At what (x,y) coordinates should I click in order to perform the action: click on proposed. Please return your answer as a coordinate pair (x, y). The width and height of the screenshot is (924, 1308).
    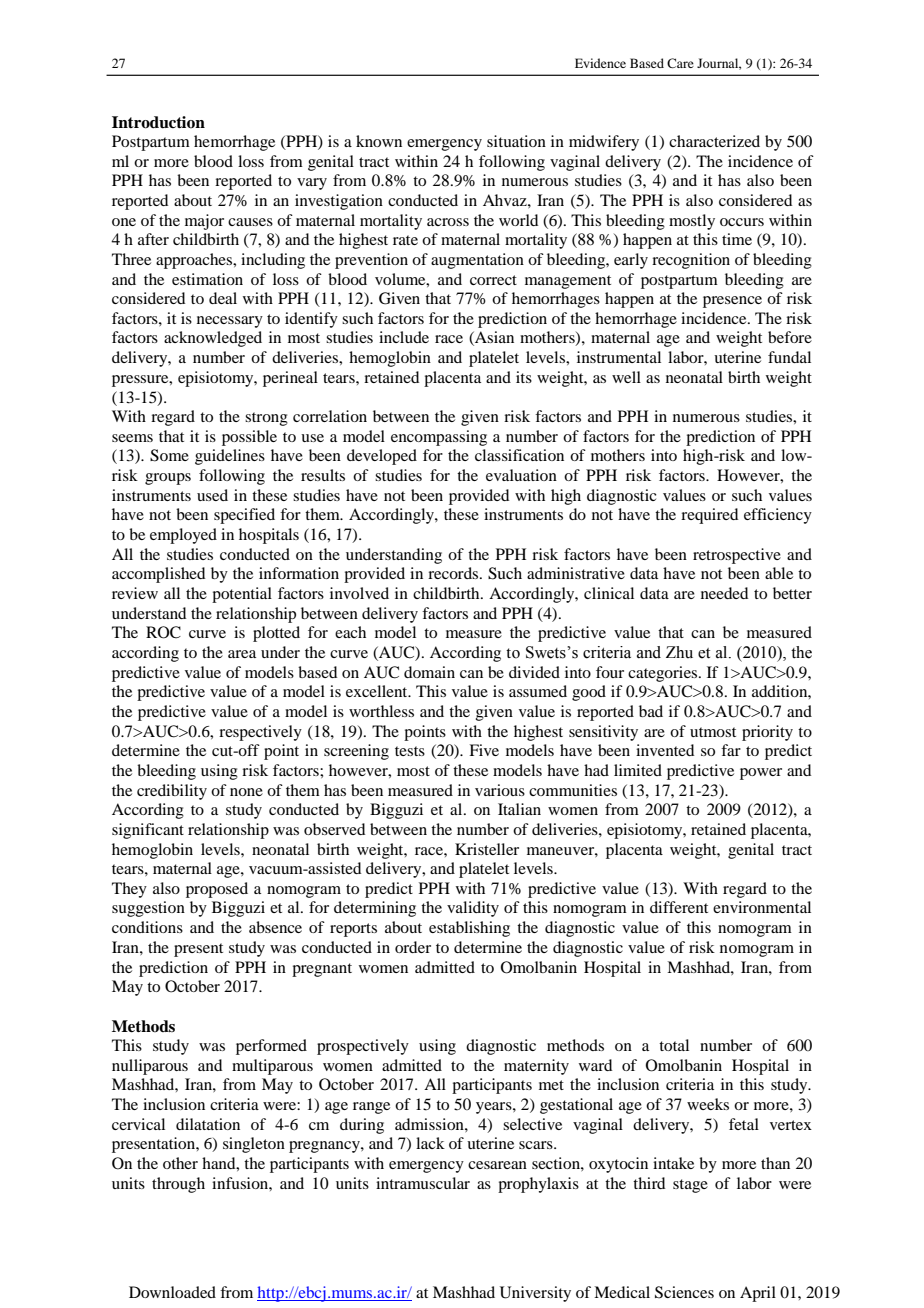
    Looking at the image, I should click on (217, 890).
